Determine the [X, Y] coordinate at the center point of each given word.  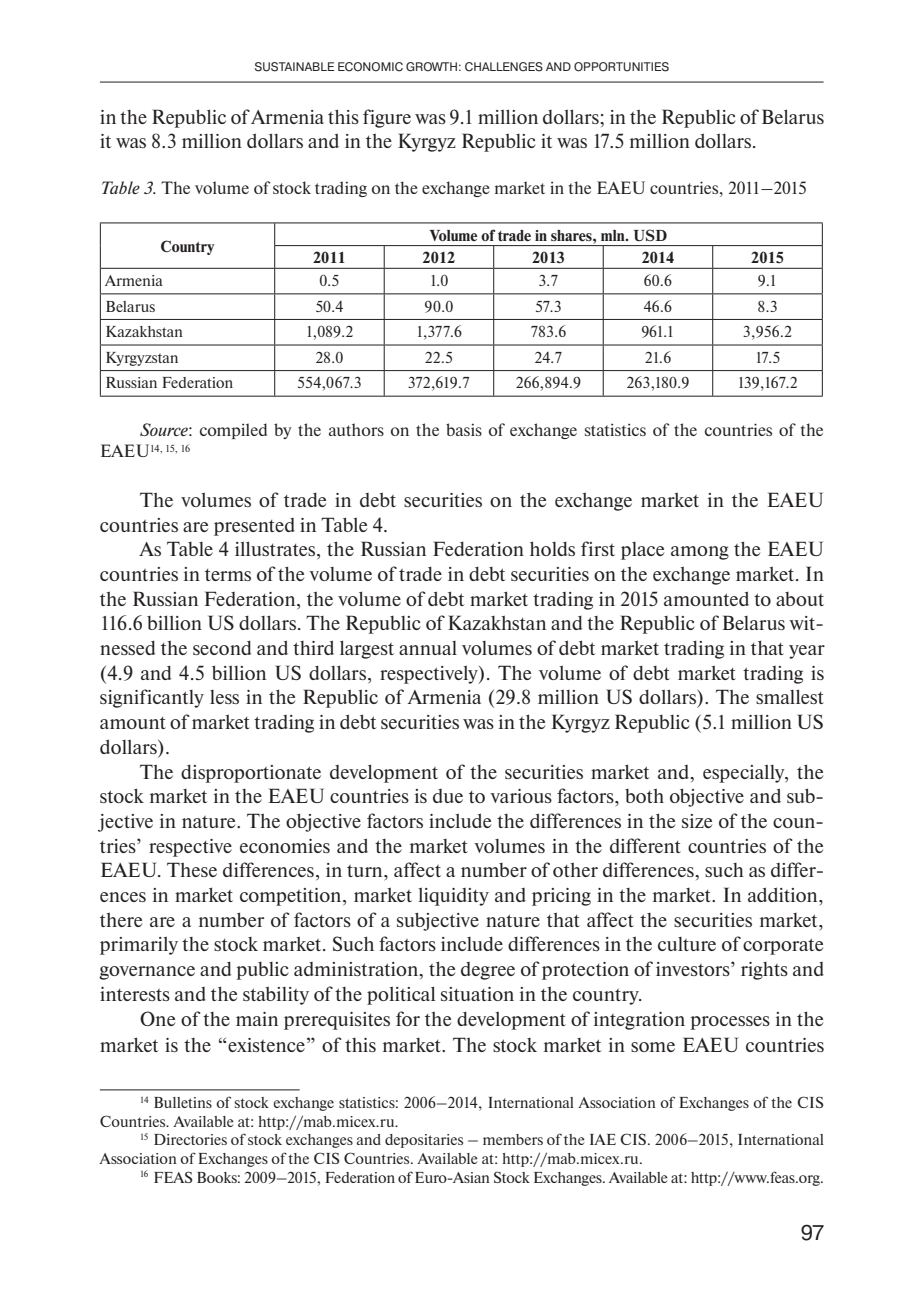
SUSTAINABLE [295, 67]
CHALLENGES [504, 67]
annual [428, 648]
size [697, 821]
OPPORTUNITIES [621, 67]
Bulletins [183, 1102]
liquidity [453, 896]
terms [228, 575]
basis [464, 429]
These [192, 869]
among [700, 553]
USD [650, 235]
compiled [233, 431]
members [513, 1139]
